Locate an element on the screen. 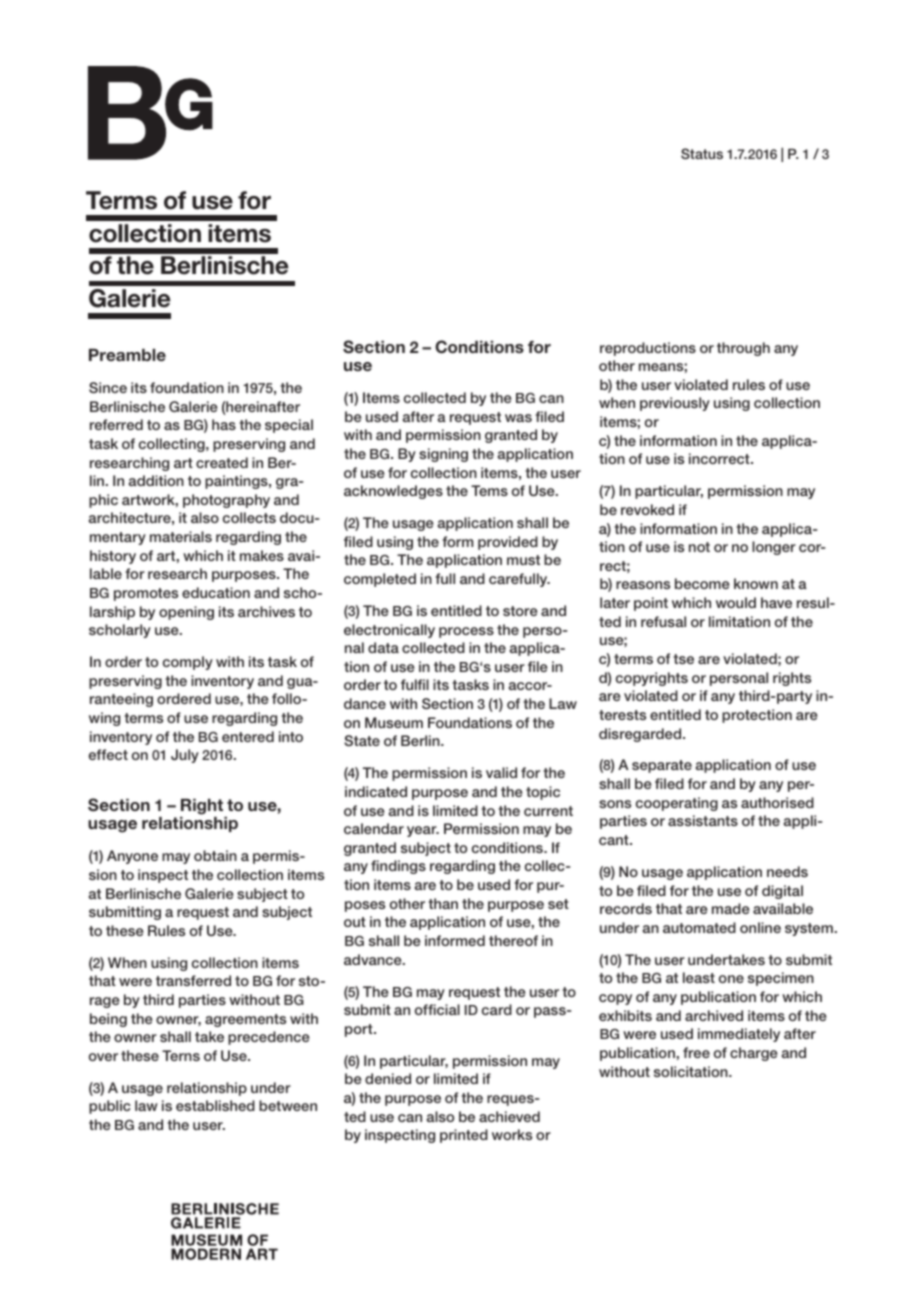 The height and width of the screenshot is (1308, 924). established is located at coordinates (215, 1105).
